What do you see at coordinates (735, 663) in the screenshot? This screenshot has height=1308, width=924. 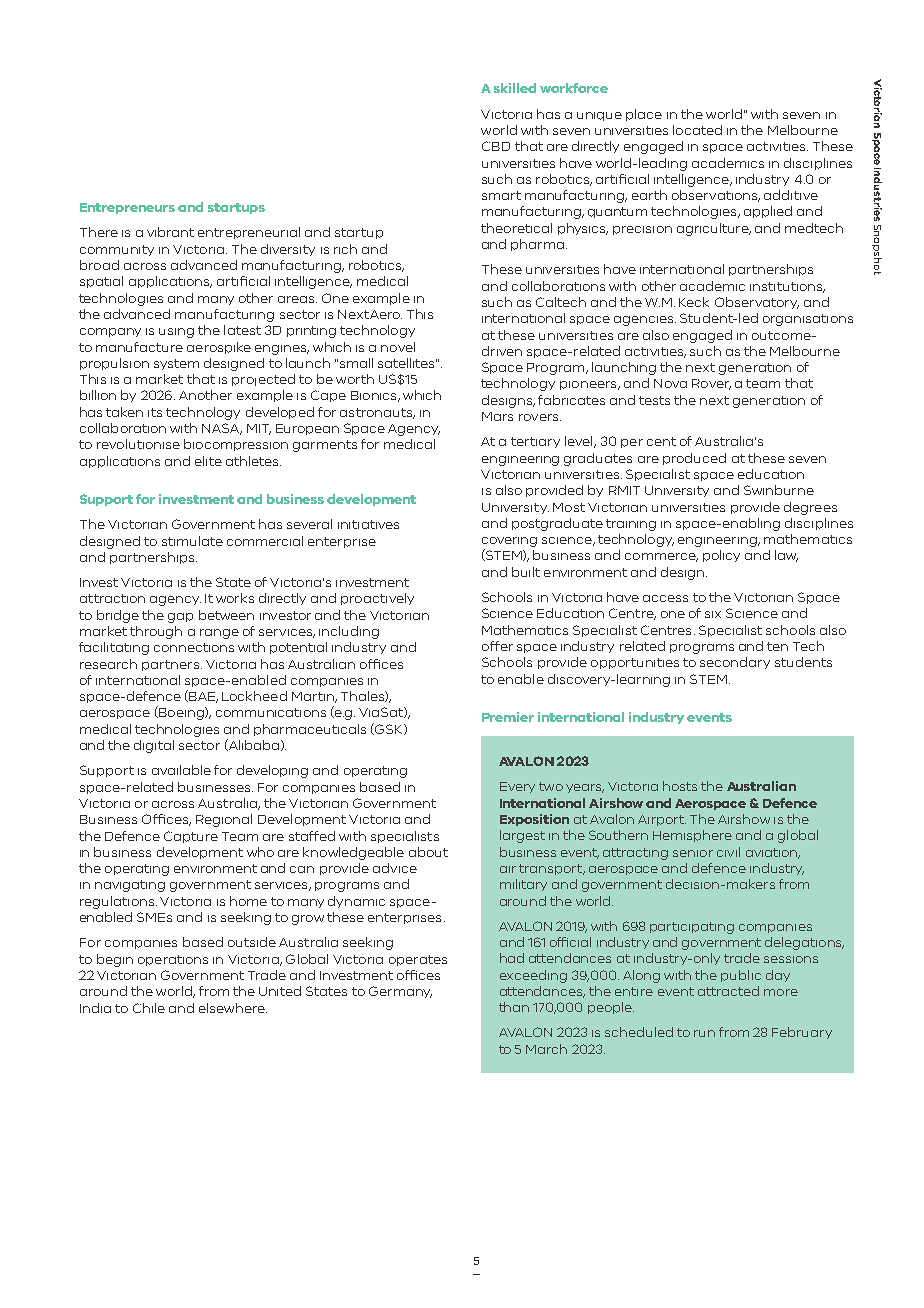 I see `secondary` at bounding box center [735, 663].
